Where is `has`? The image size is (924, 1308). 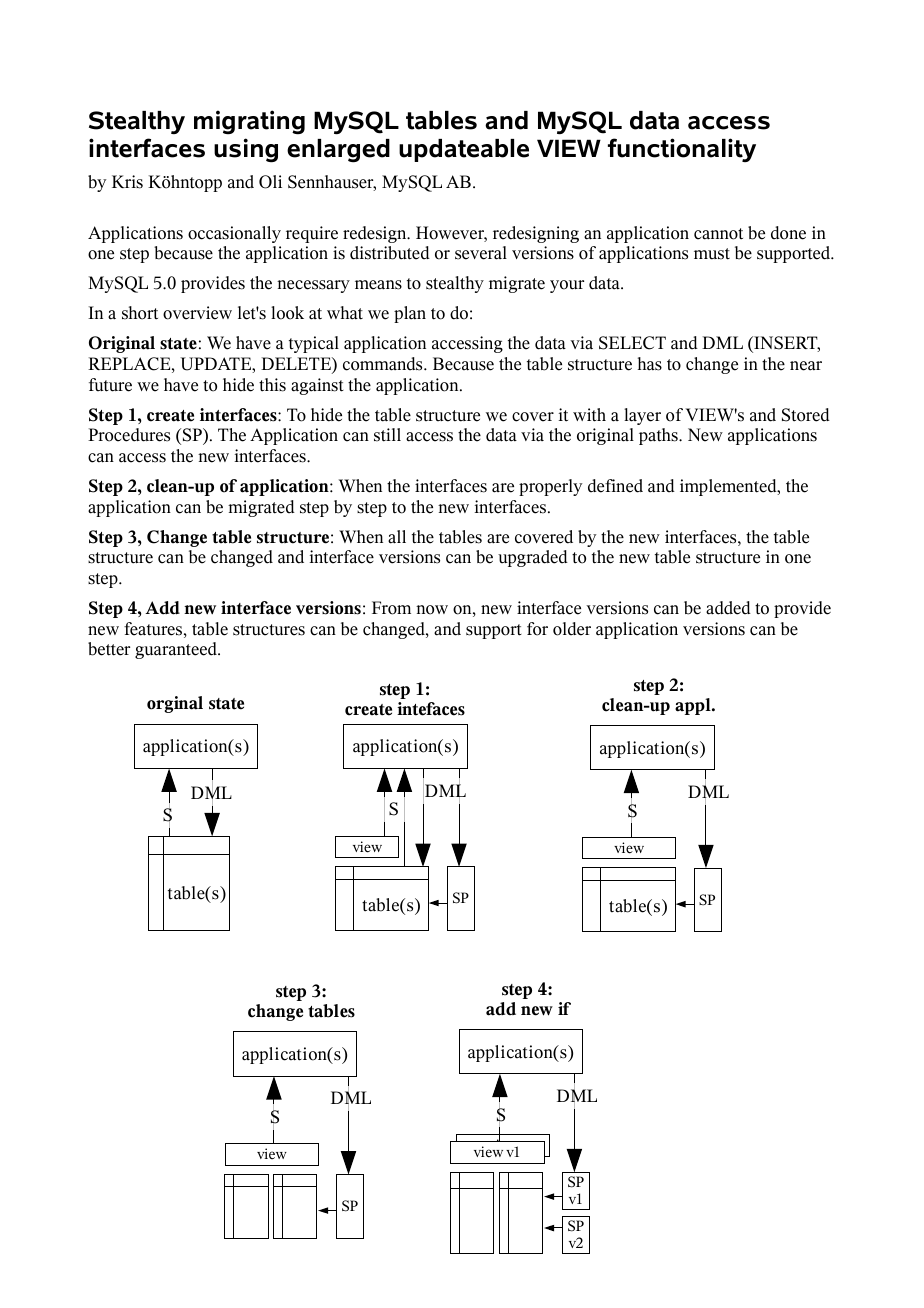
has is located at coordinates (650, 364).
